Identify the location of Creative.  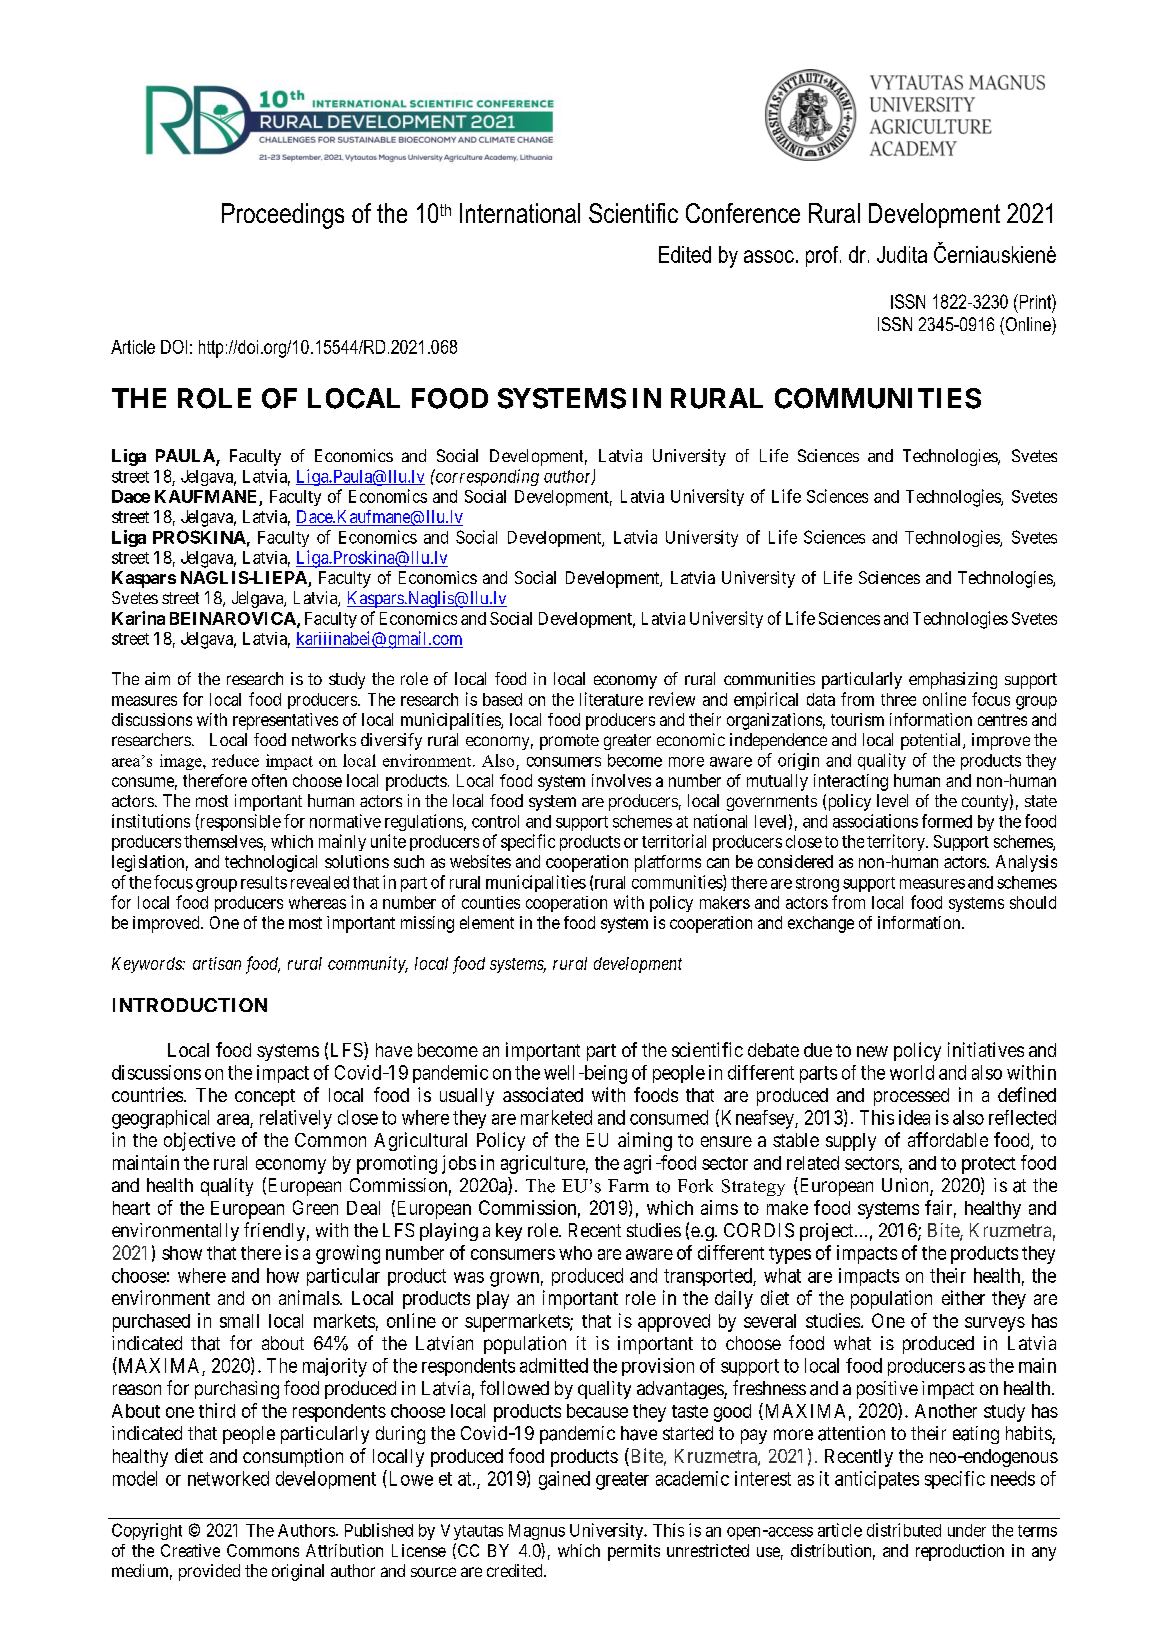
(190, 1550).
